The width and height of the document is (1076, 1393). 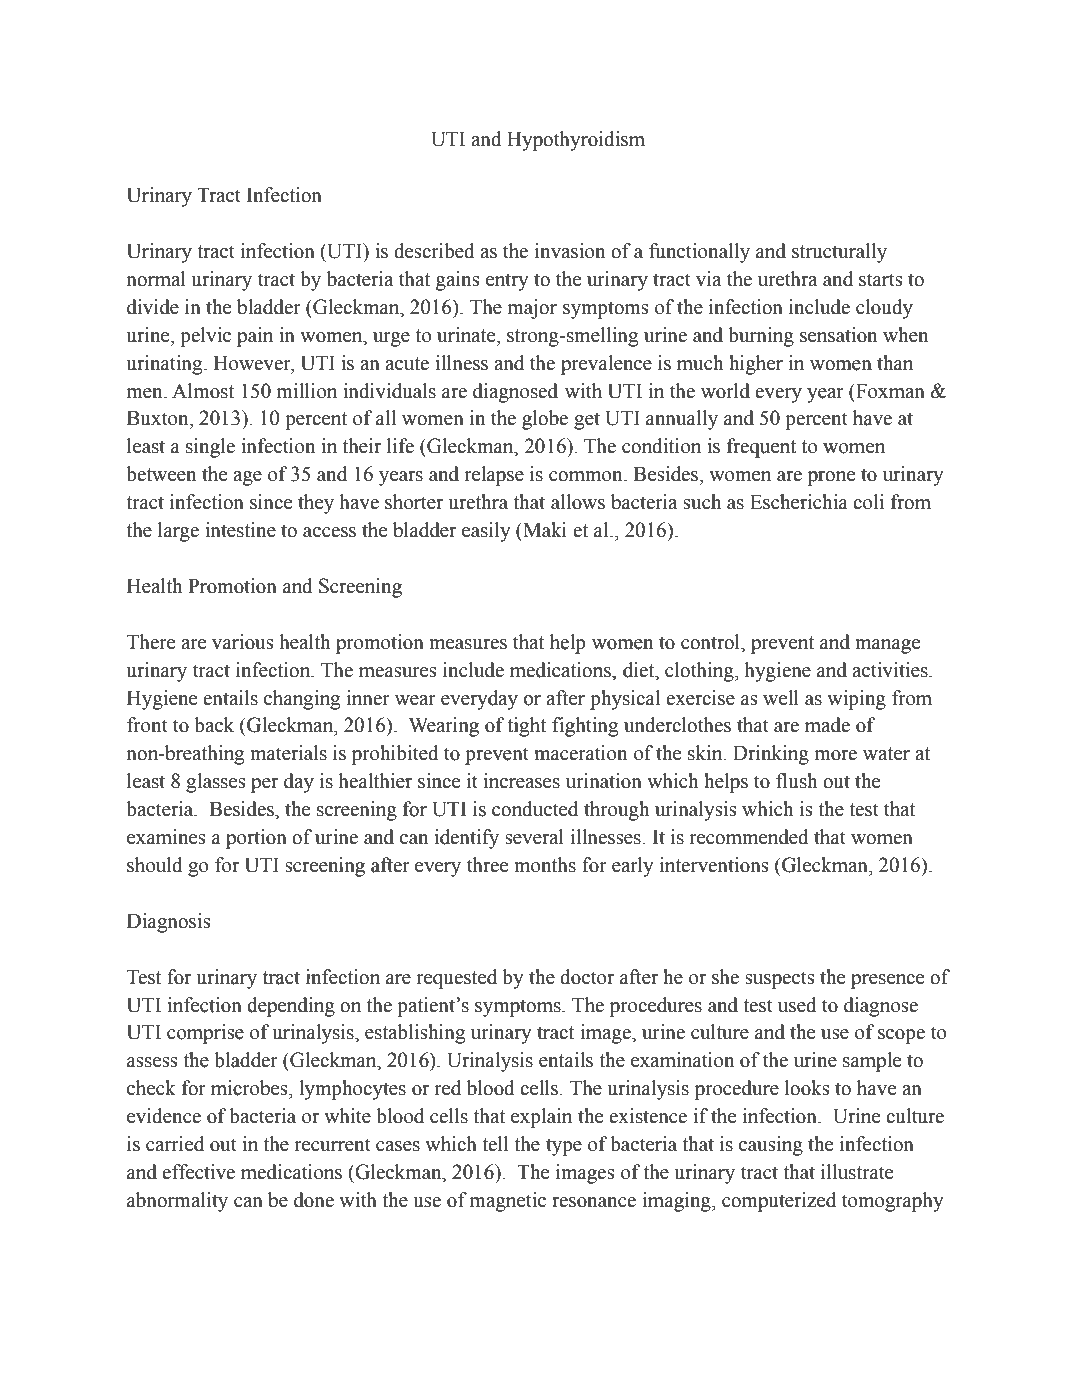 I want to click on effective, so click(x=198, y=1172).
